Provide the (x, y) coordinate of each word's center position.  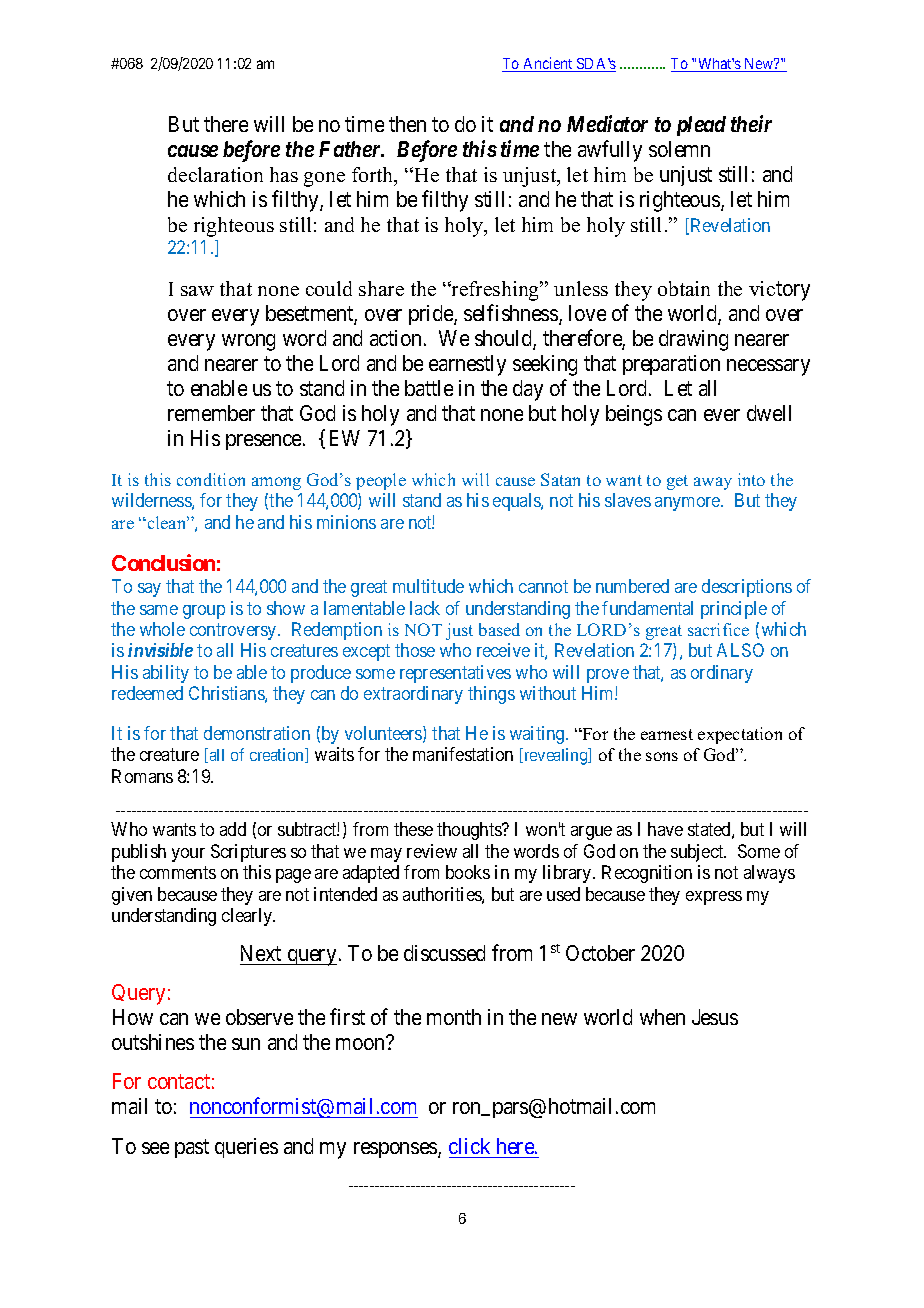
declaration (215, 174)
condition (211, 479)
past (192, 1148)
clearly (248, 917)
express (714, 898)
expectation (740, 735)
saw (197, 291)
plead (701, 126)
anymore (688, 504)
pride (432, 315)
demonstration (257, 733)
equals (517, 502)
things (491, 695)
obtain (684, 288)
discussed (444, 953)
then (407, 124)
